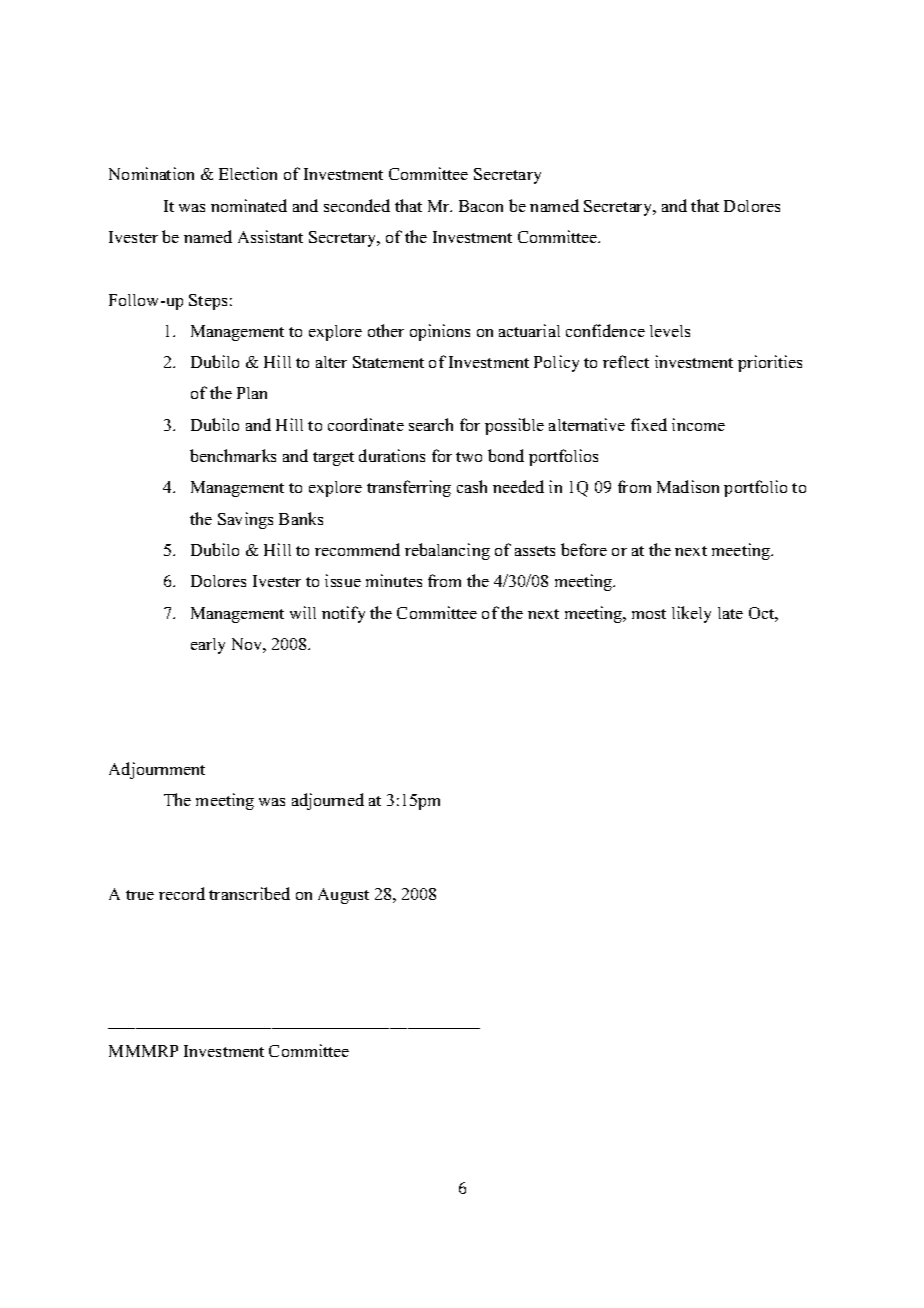 This image has width=924, height=1308. I want to click on Bacon, so click(481, 206).
